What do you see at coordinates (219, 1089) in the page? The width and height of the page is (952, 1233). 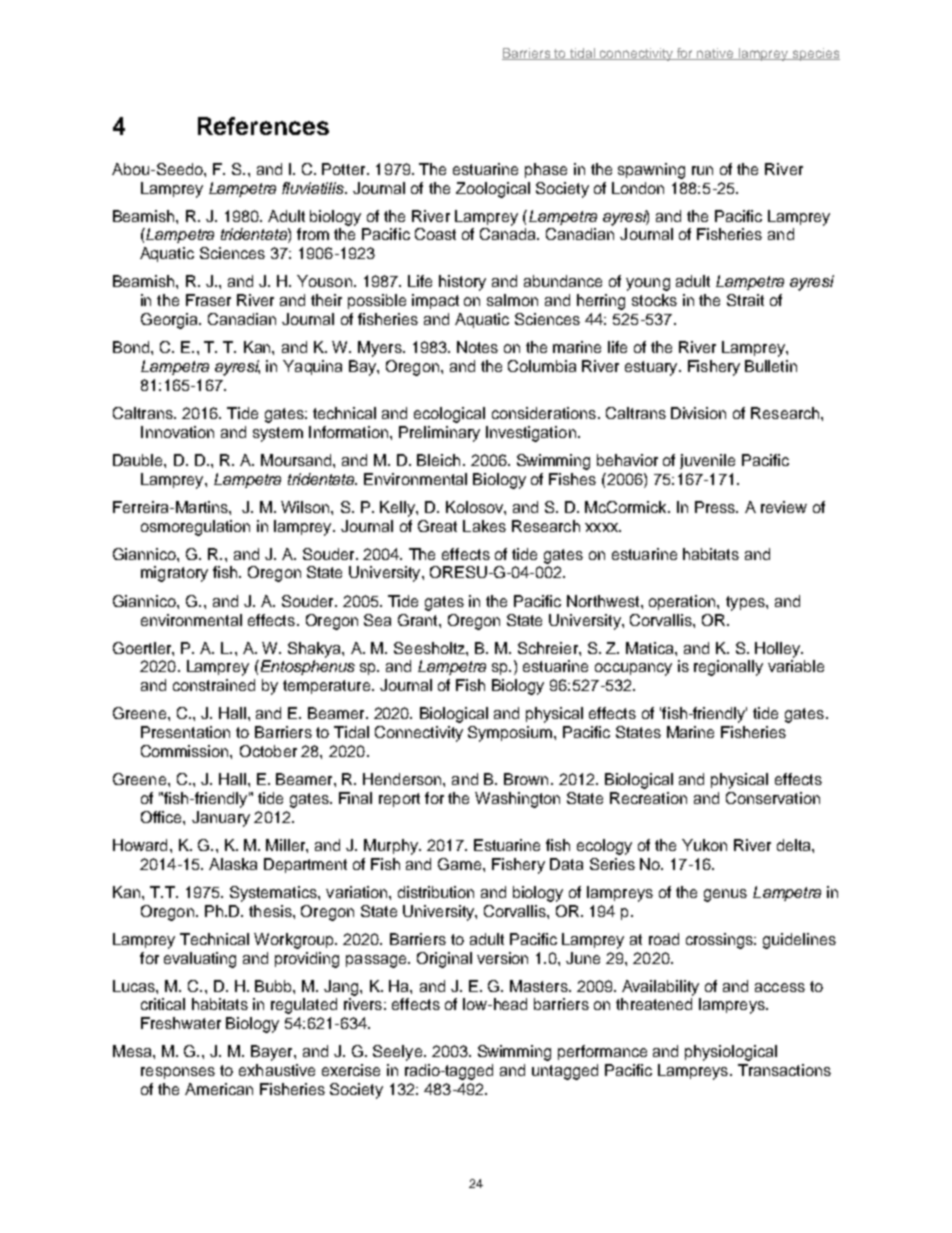 I see `American` at bounding box center [219, 1089].
